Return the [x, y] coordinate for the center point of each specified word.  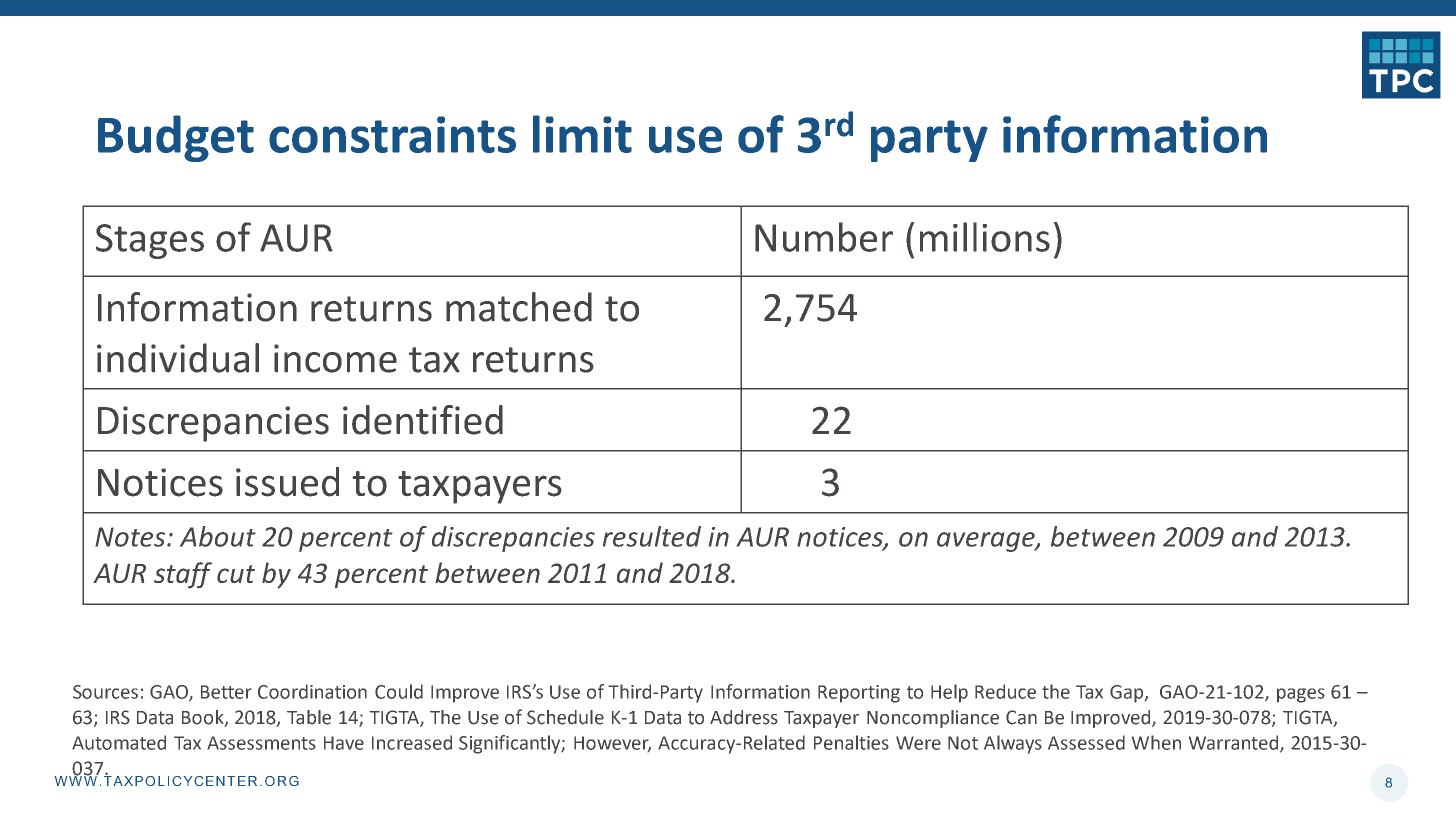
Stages [150, 241]
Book [204, 718]
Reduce [1005, 691]
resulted [652, 536]
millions [985, 237]
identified [423, 420]
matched [519, 307]
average [987, 542]
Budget [176, 138]
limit [582, 134]
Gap [1128, 694]
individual [178, 358]
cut [236, 574]
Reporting [859, 694]
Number [824, 237]
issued [287, 482]
